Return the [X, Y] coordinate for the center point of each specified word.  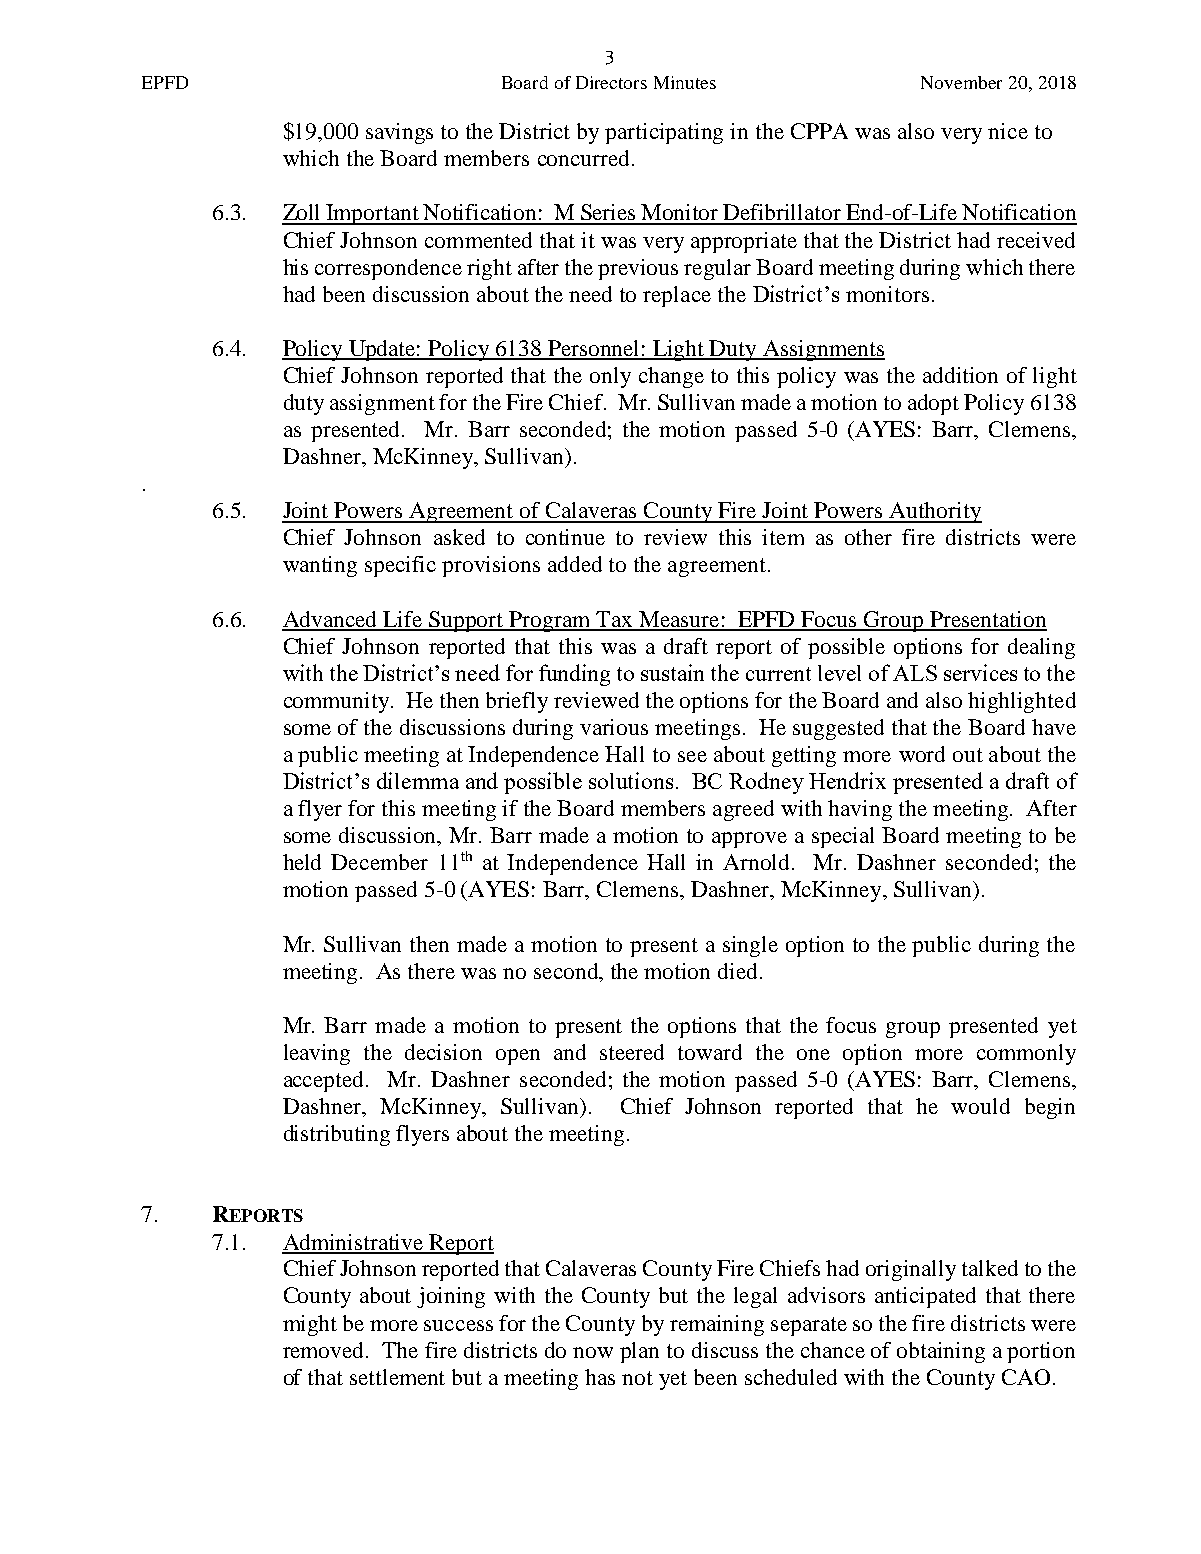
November [961, 82]
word [922, 754]
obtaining [941, 1352]
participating [664, 133]
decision [443, 1052]
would [980, 1106]
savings [399, 133]
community [338, 702]
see [692, 756]
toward [710, 1052]
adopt [933, 404]
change [671, 377]
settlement [397, 1377]
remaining [717, 1325]
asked [459, 537]
